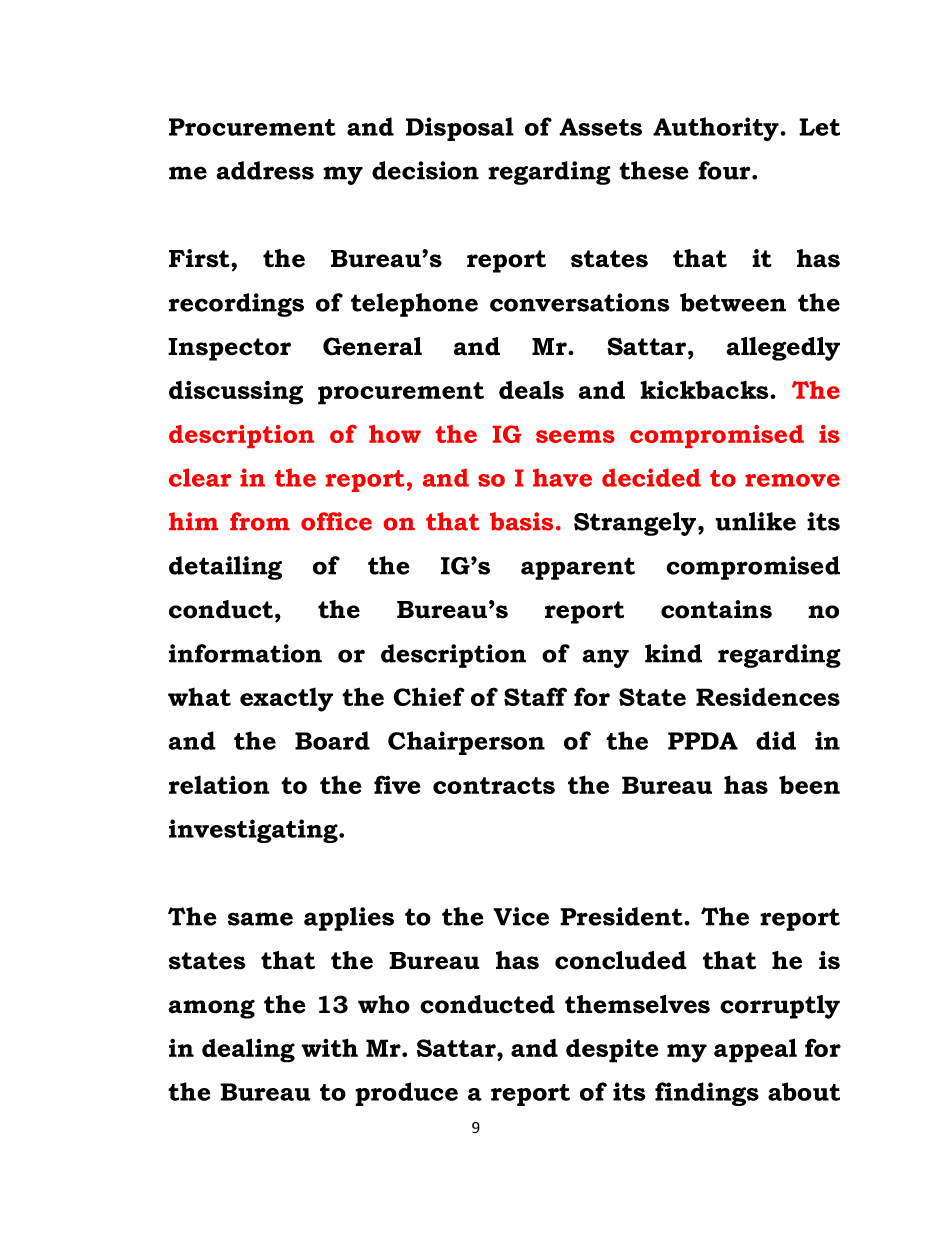  What do you see at coordinates (768, 697) in the screenshot?
I see `Residences` at bounding box center [768, 697].
